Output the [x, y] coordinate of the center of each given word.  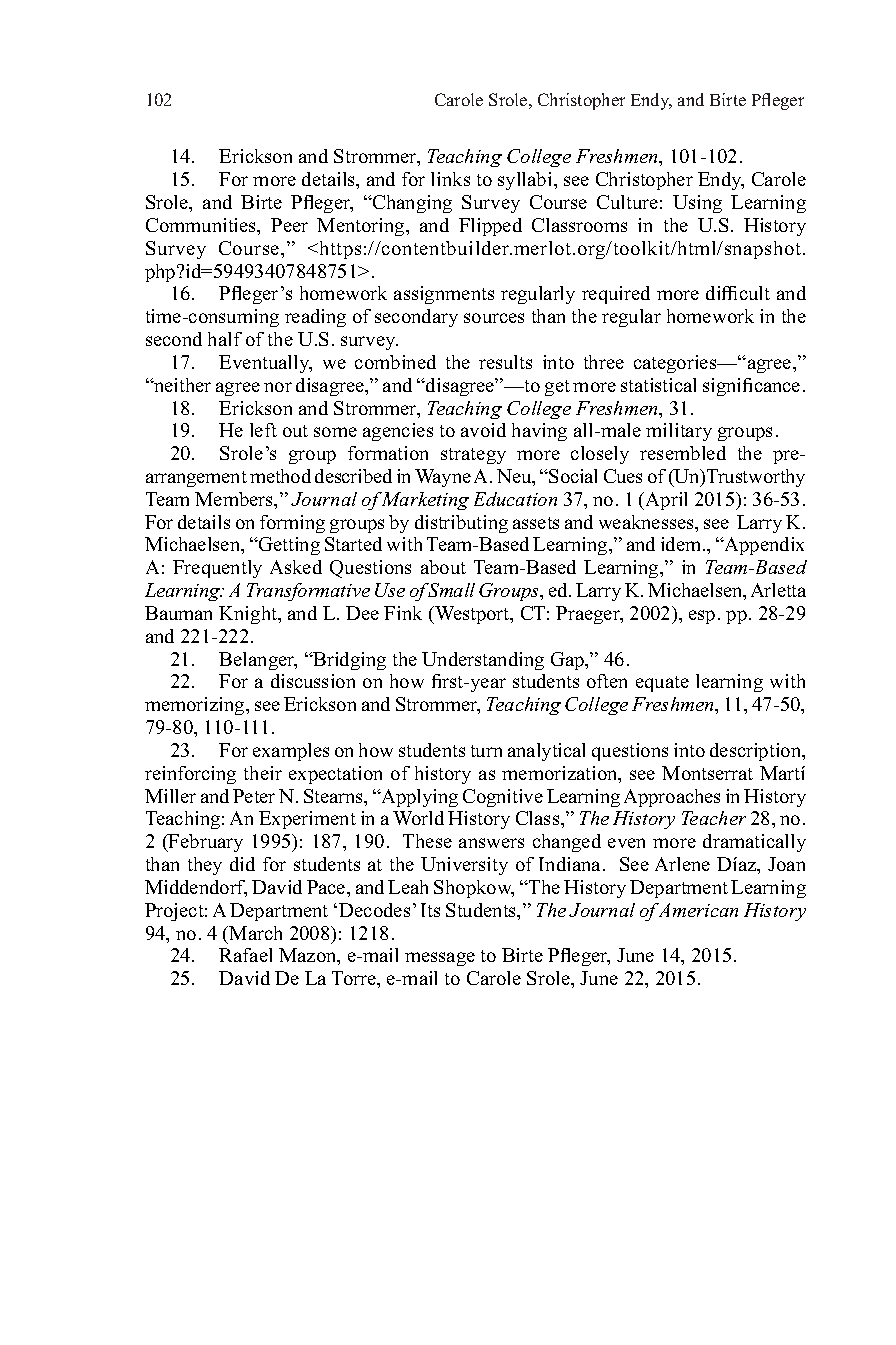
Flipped [490, 227]
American [697, 910]
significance [751, 387]
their [263, 773]
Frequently [217, 569]
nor [278, 387]
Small [451, 590]
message [440, 959]
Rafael [245, 955]
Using [697, 204]
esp [702, 617]
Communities [202, 226]
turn [486, 751]
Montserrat [707, 773]
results [505, 362]
